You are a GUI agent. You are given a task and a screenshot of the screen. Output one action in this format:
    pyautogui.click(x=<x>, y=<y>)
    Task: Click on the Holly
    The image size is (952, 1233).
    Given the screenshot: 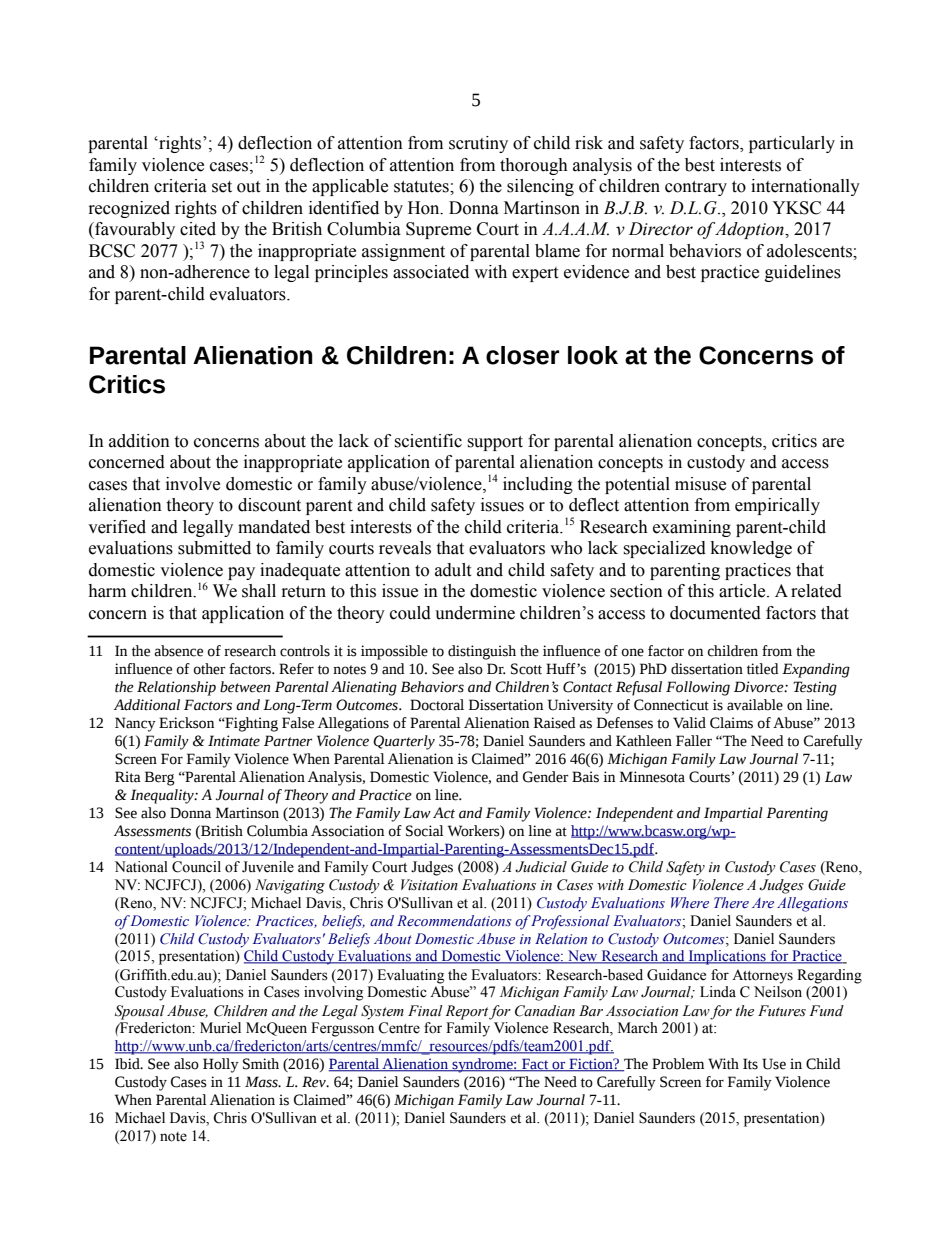 What is the action you would take?
    pyautogui.click(x=221, y=1065)
